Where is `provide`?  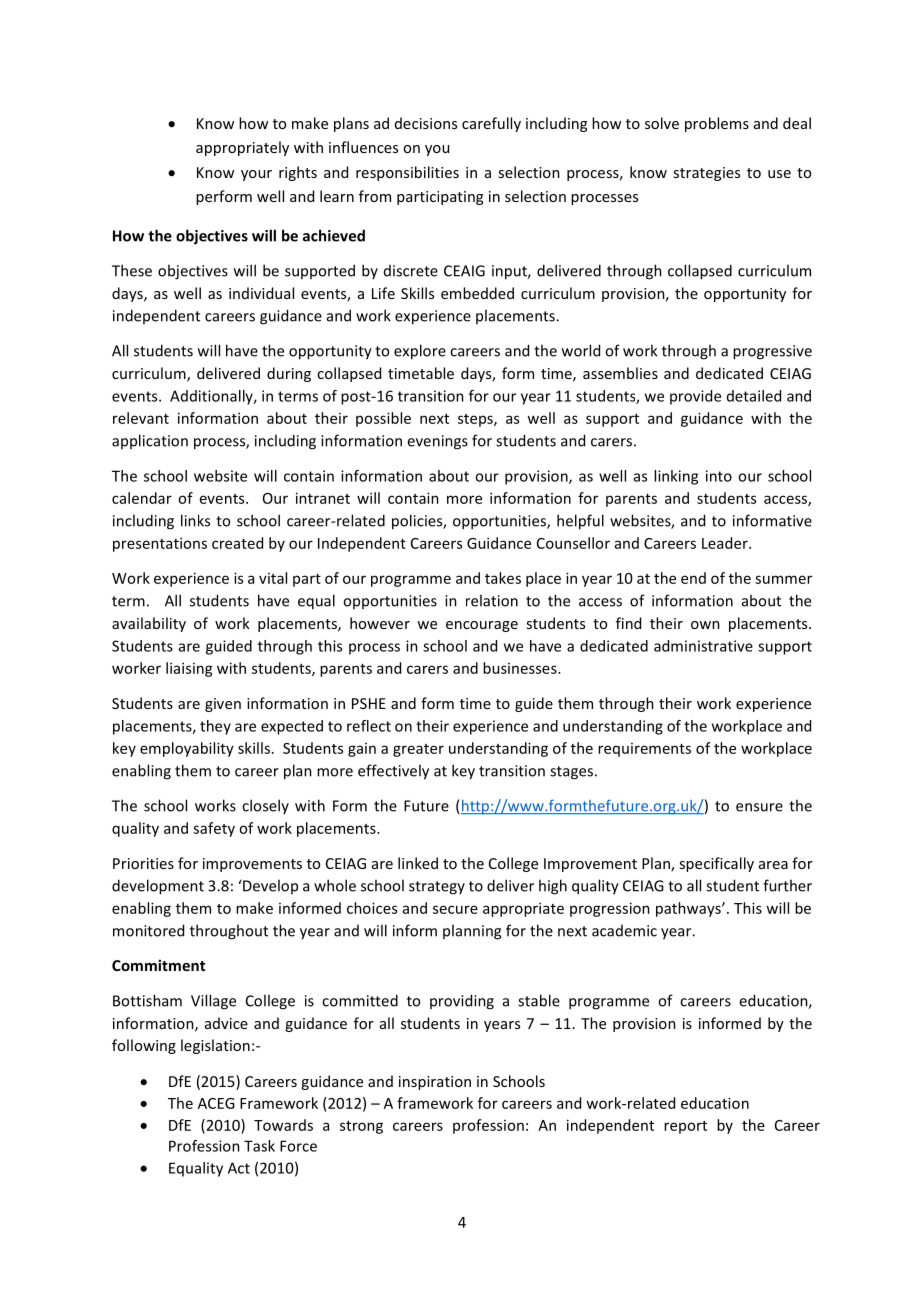
provide is located at coordinates (695, 397).
